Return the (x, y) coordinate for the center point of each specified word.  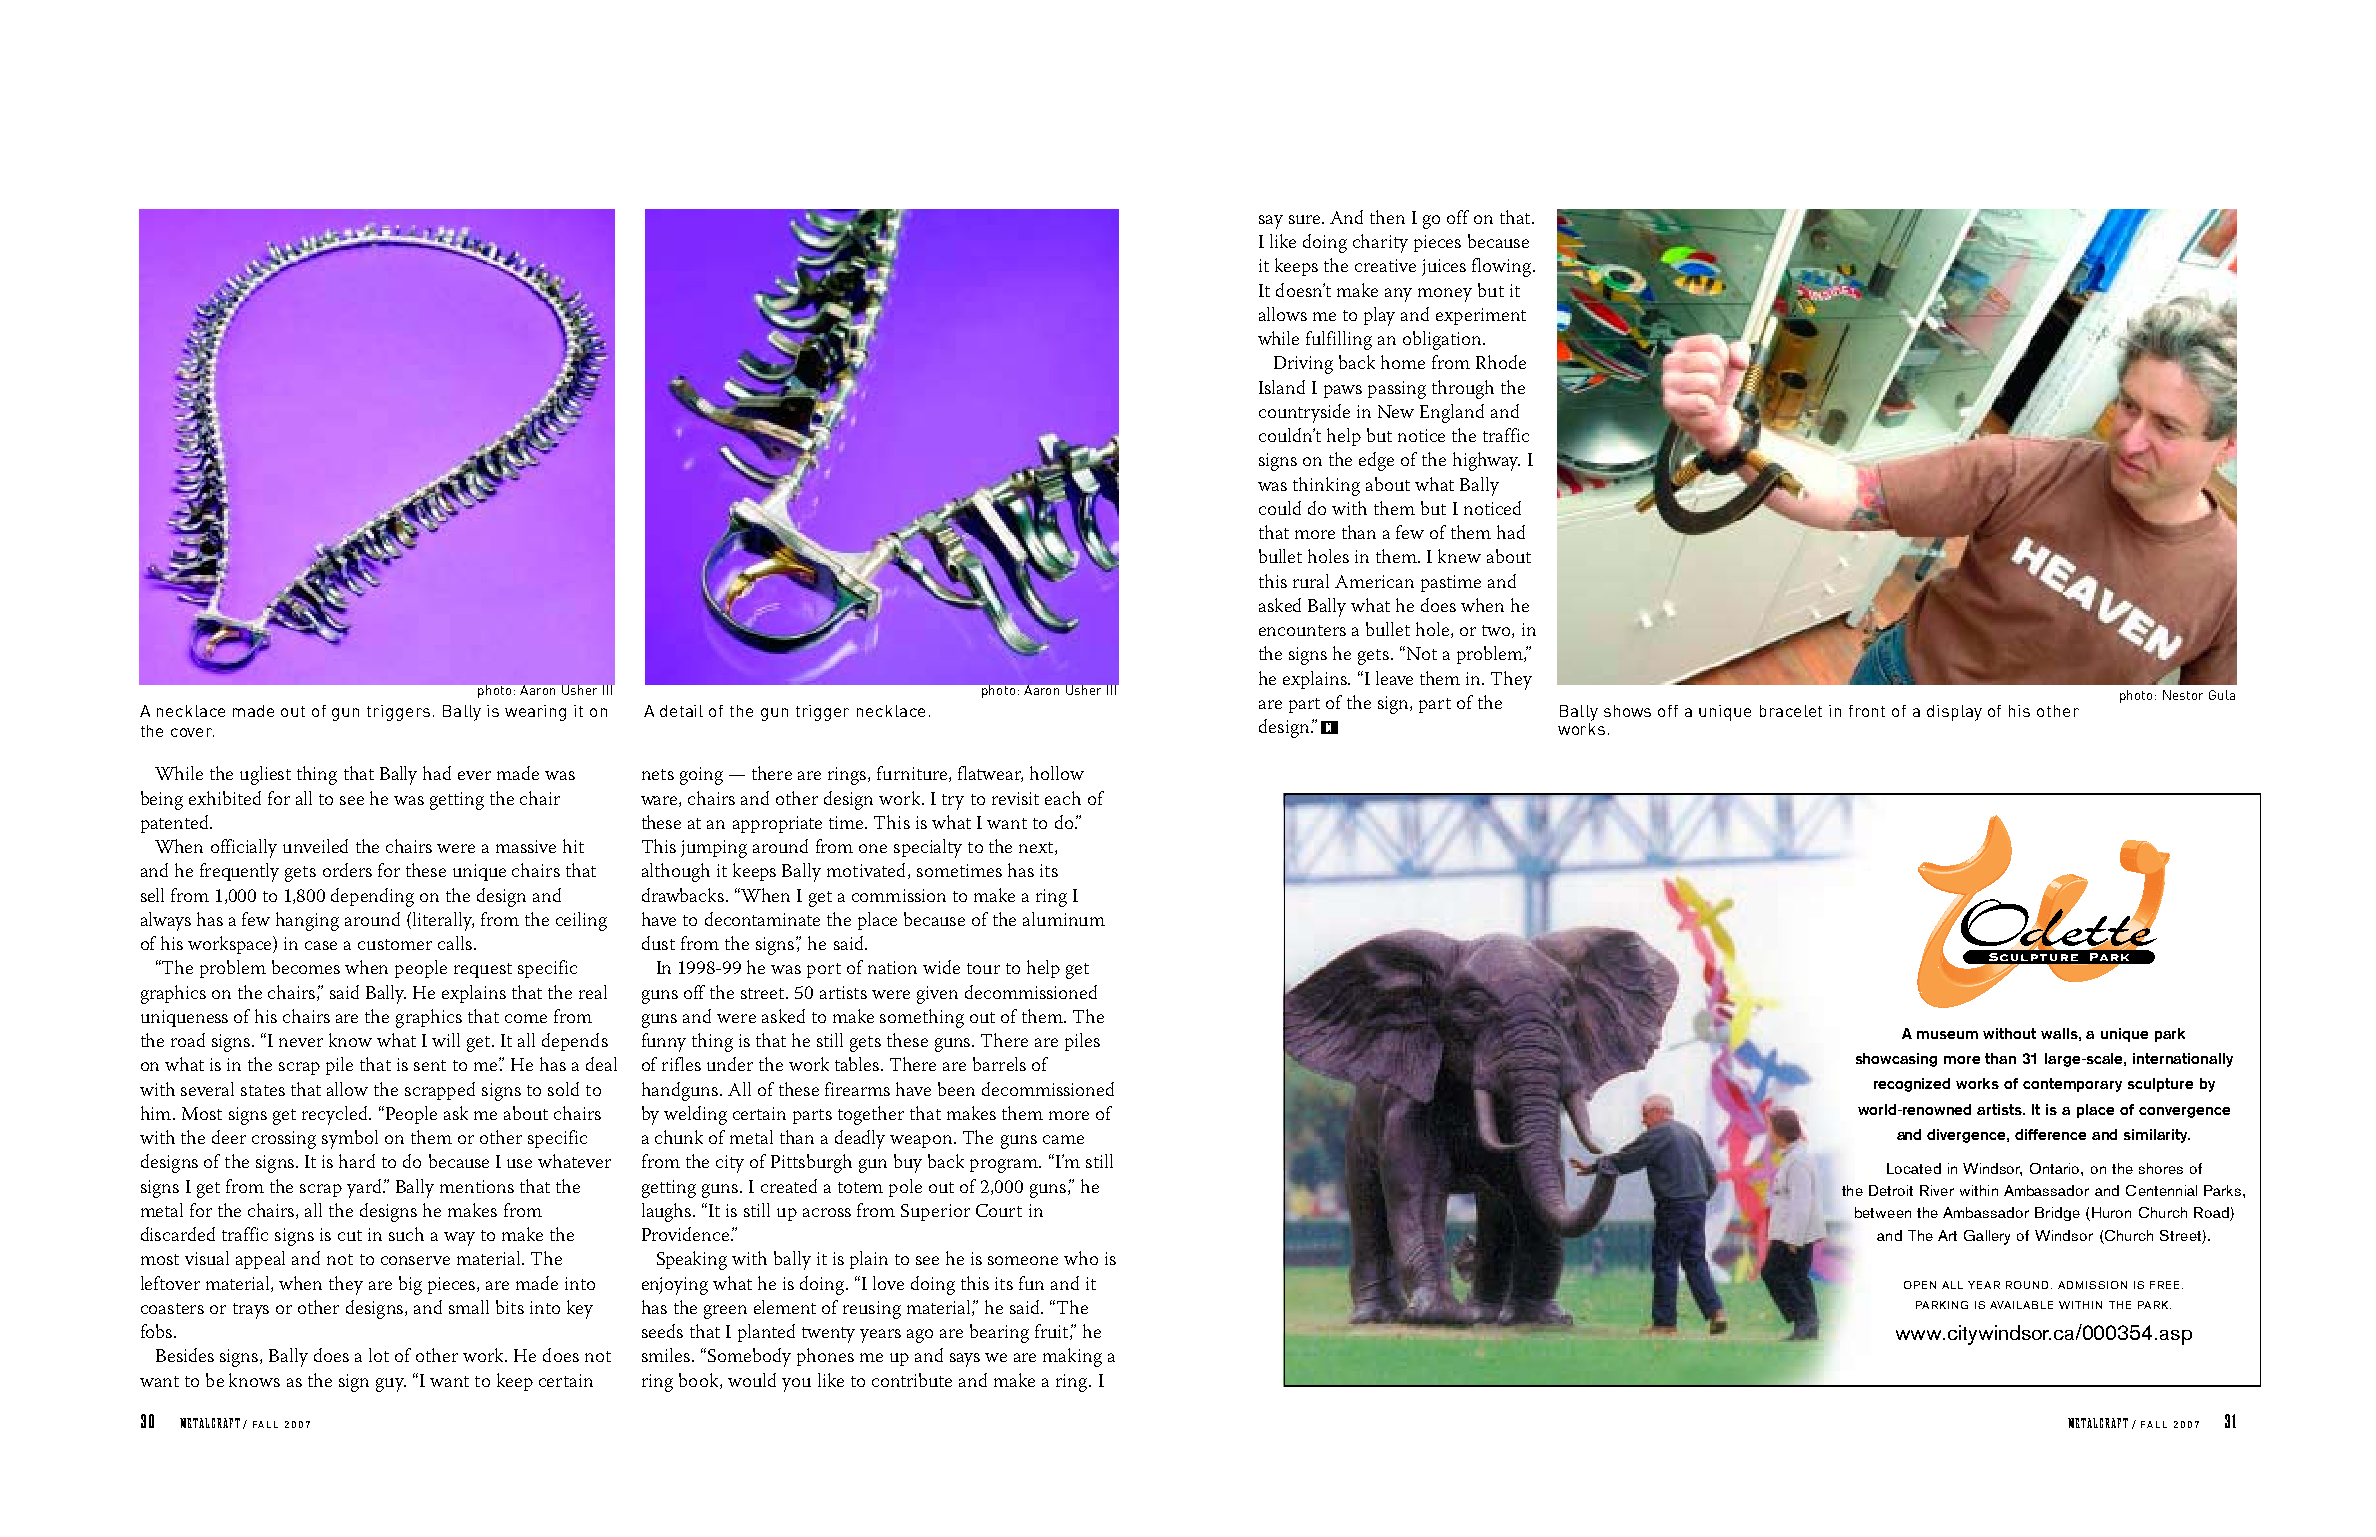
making (1072, 1357)
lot (379, 1355)
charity (1380, 243)
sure (1306, 219)
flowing (1503, 267)
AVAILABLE (2021, 1305)
